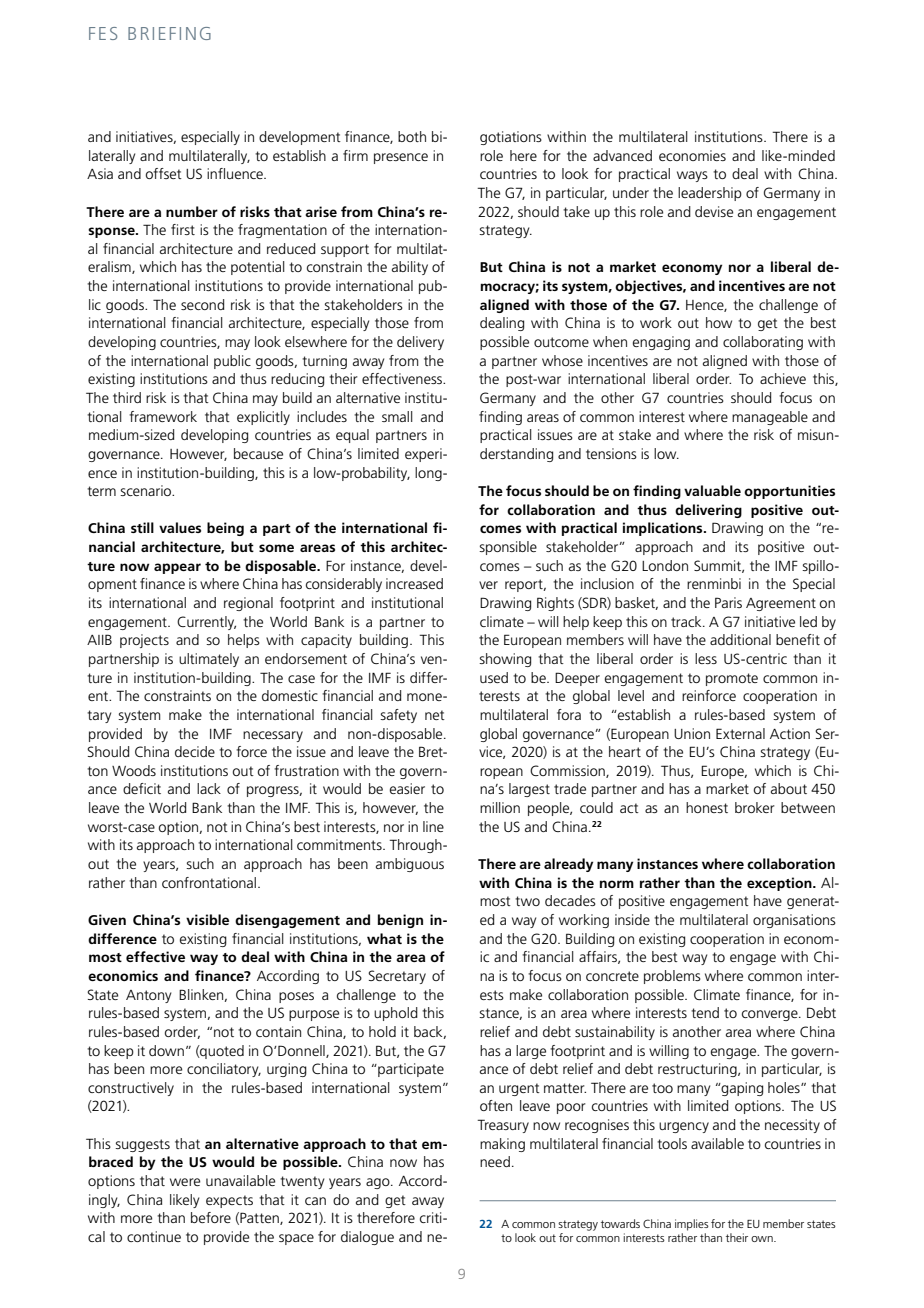  I want to click on ways, so click(692, 176).
